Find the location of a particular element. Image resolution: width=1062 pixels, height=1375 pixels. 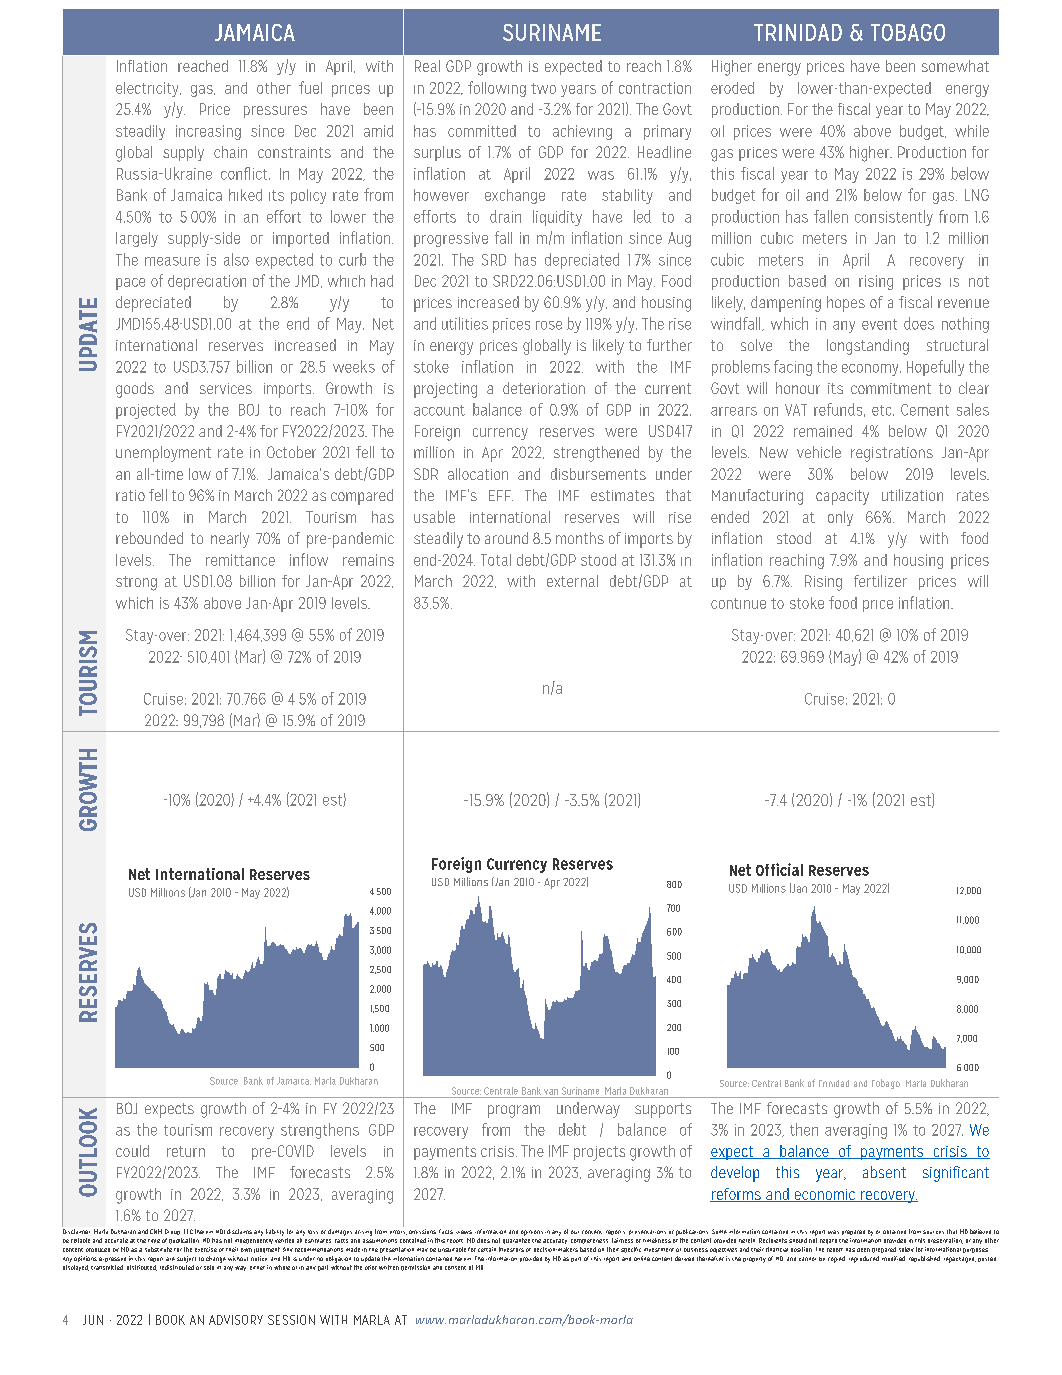

allocation is located at coordinates (478, 474).
